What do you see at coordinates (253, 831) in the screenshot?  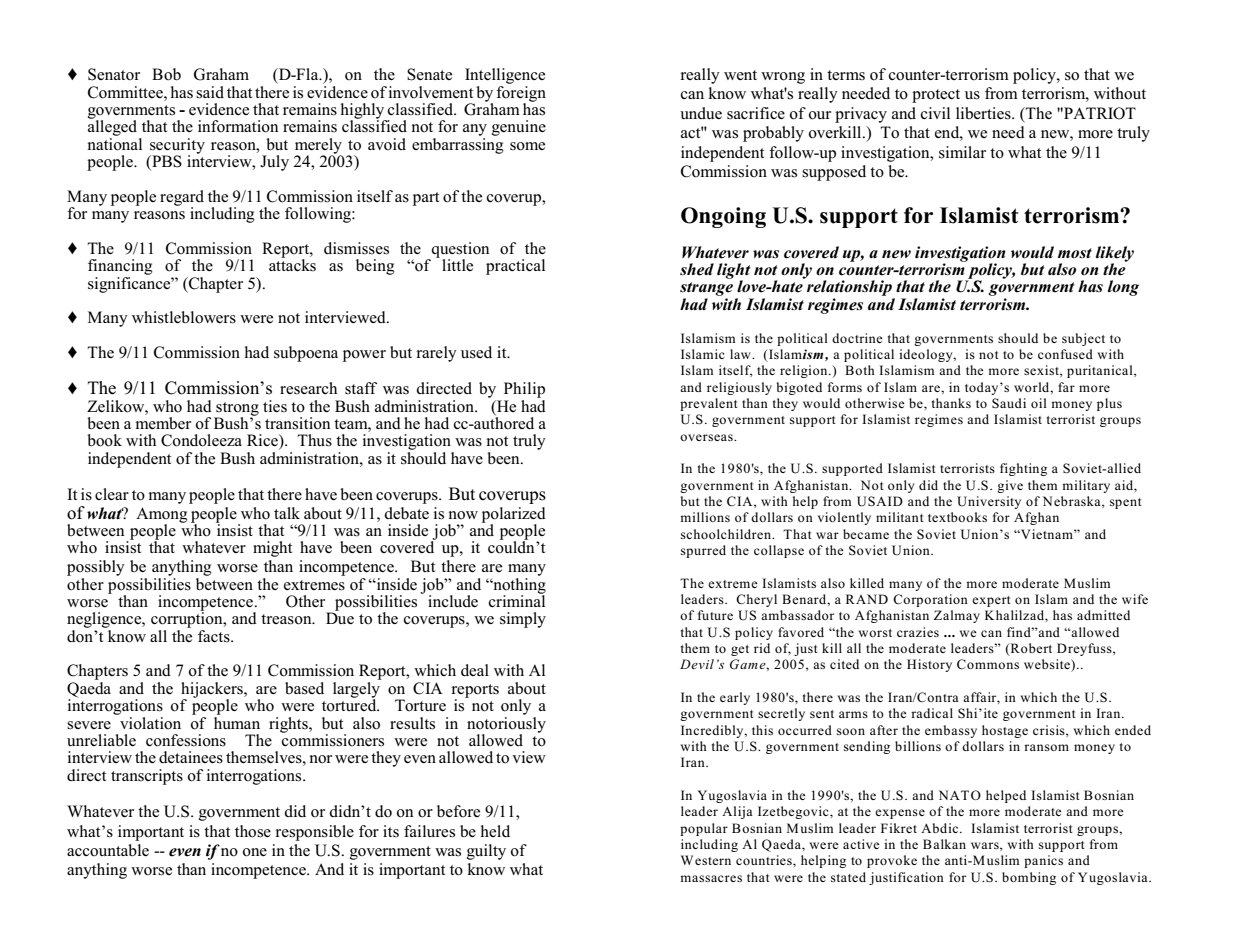 I see `those` at bounding box center [253, 831].
